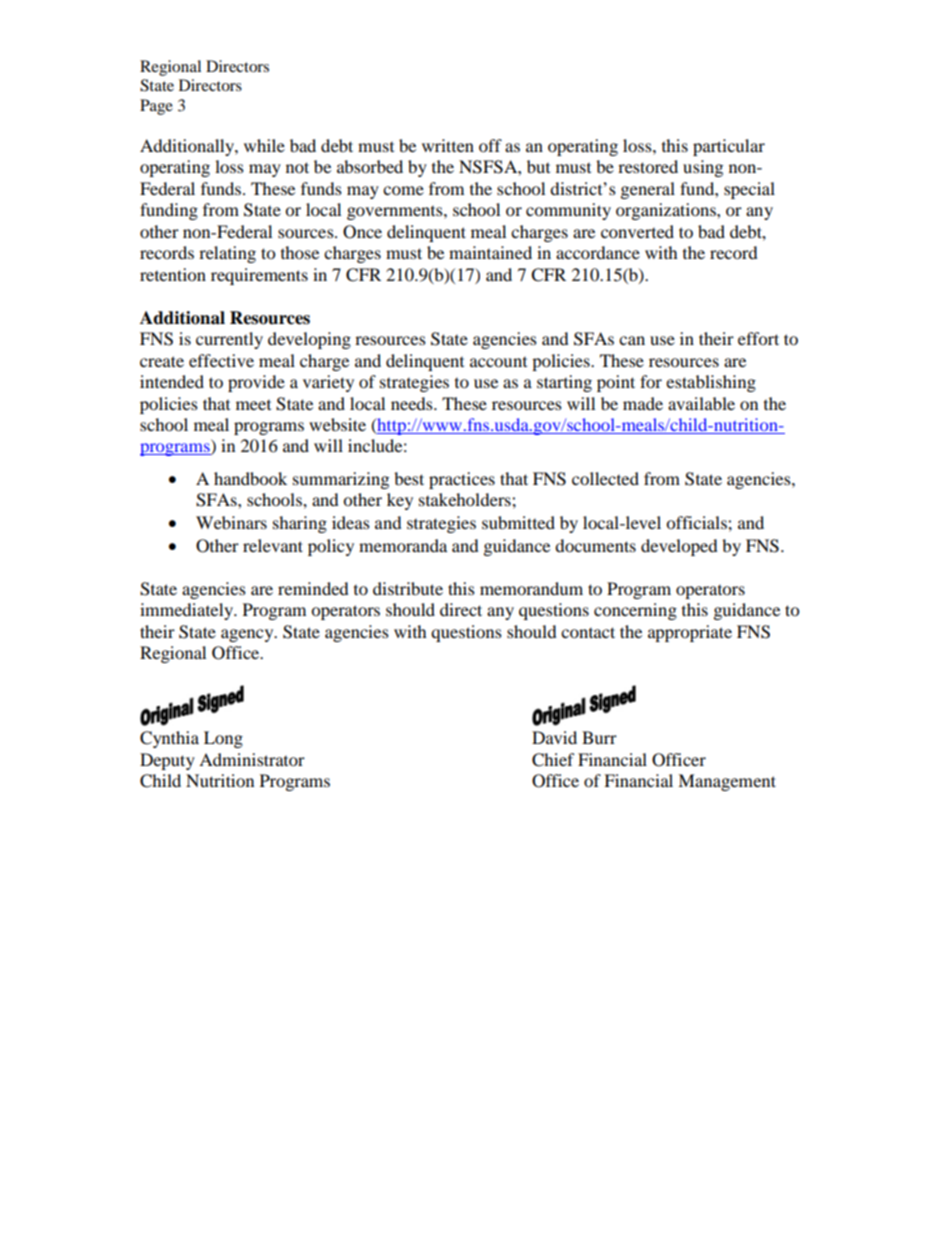 Image resolution: width=952 pixels, height=1233 pixels. Describe the element at coordinates (462, 480) in the document. I see `practices` at that location.
